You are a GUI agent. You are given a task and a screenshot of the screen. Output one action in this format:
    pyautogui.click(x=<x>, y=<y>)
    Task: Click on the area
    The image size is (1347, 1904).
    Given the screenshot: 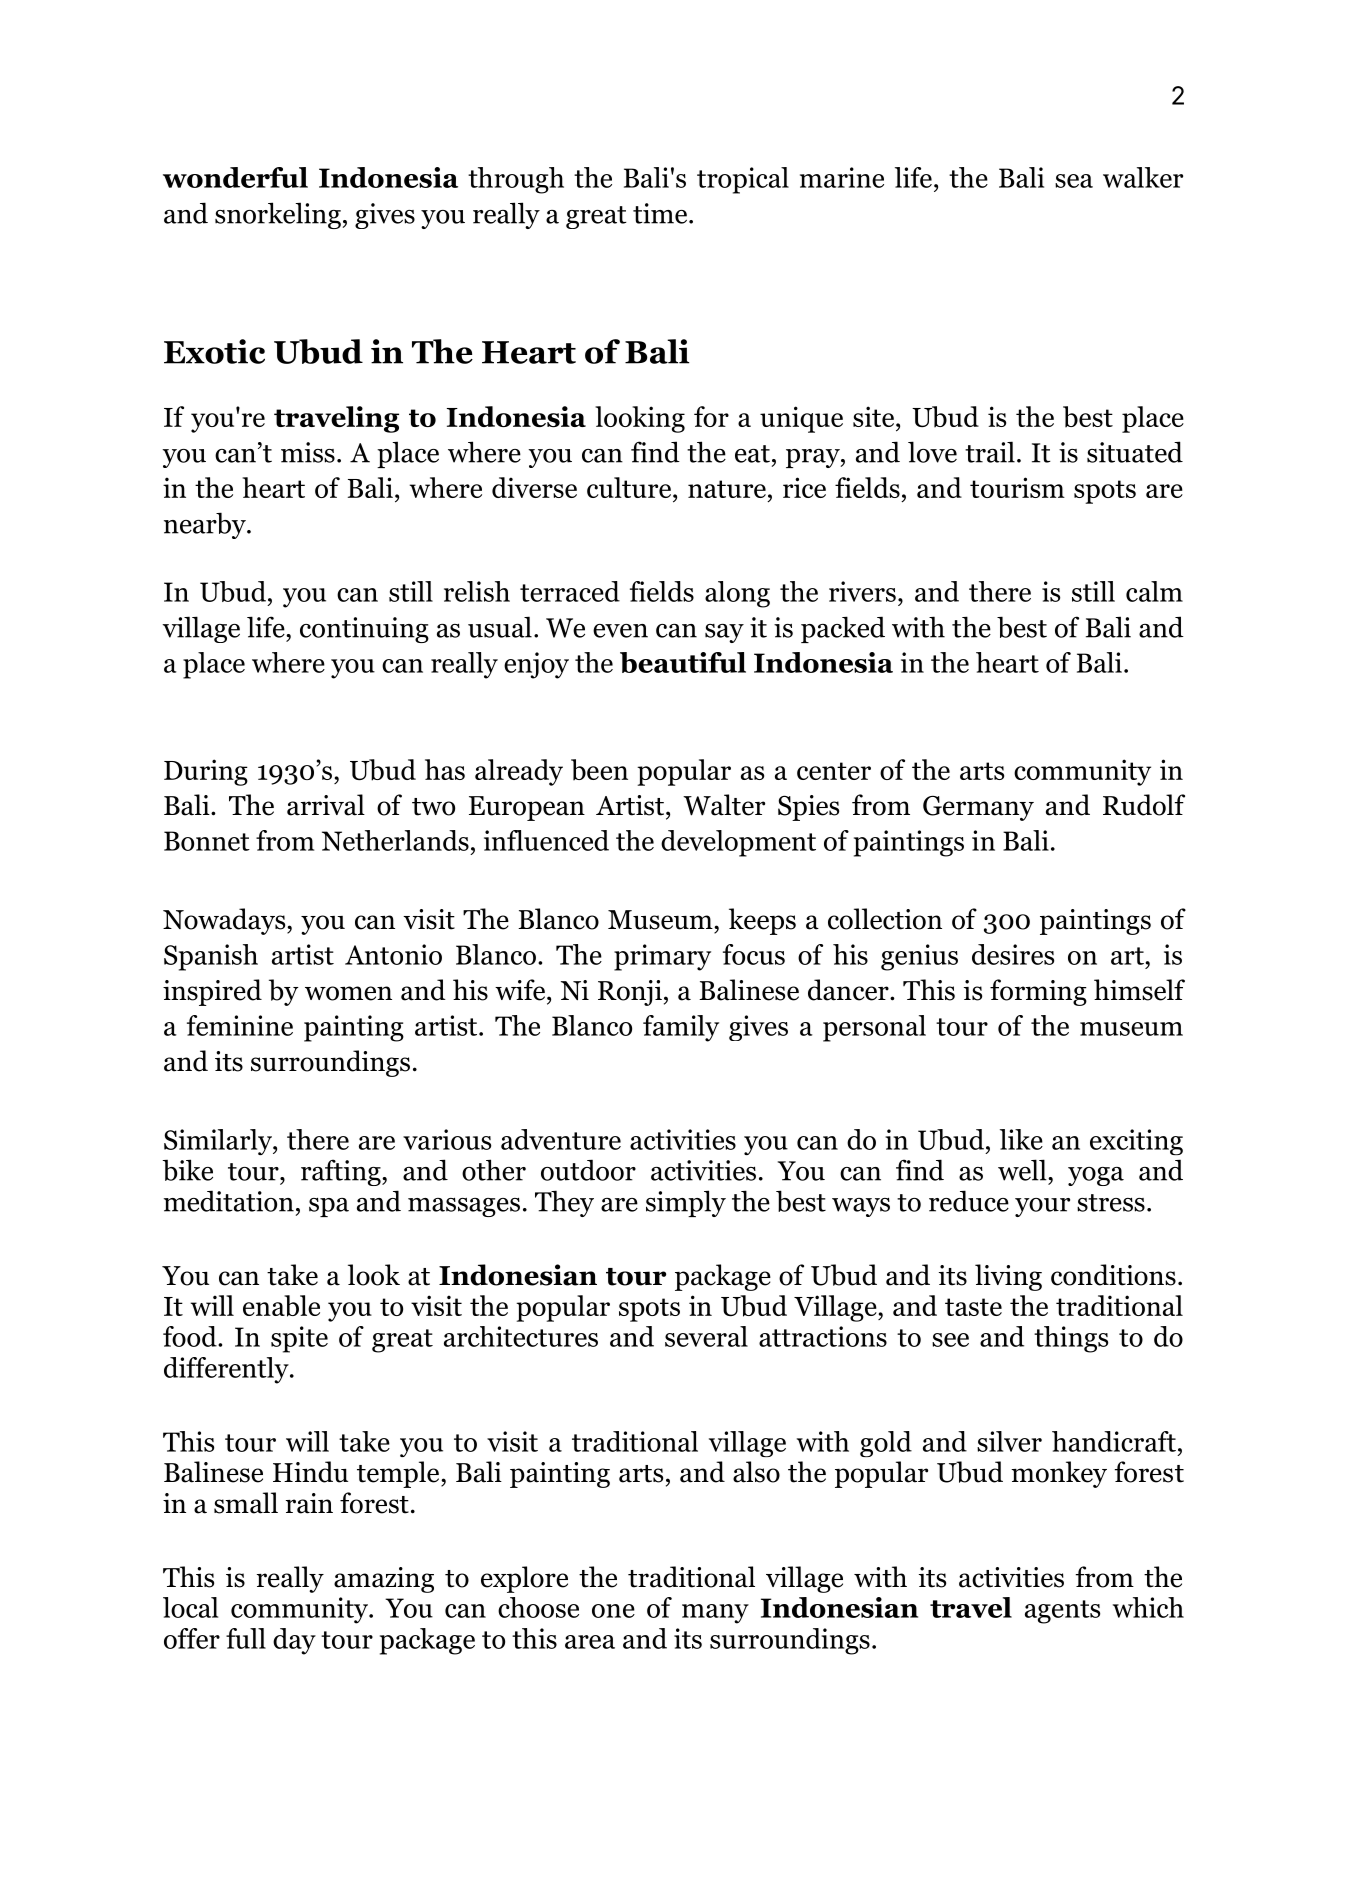 What is the action you would take?
    pyautogui.click(x=590, y=1642)
